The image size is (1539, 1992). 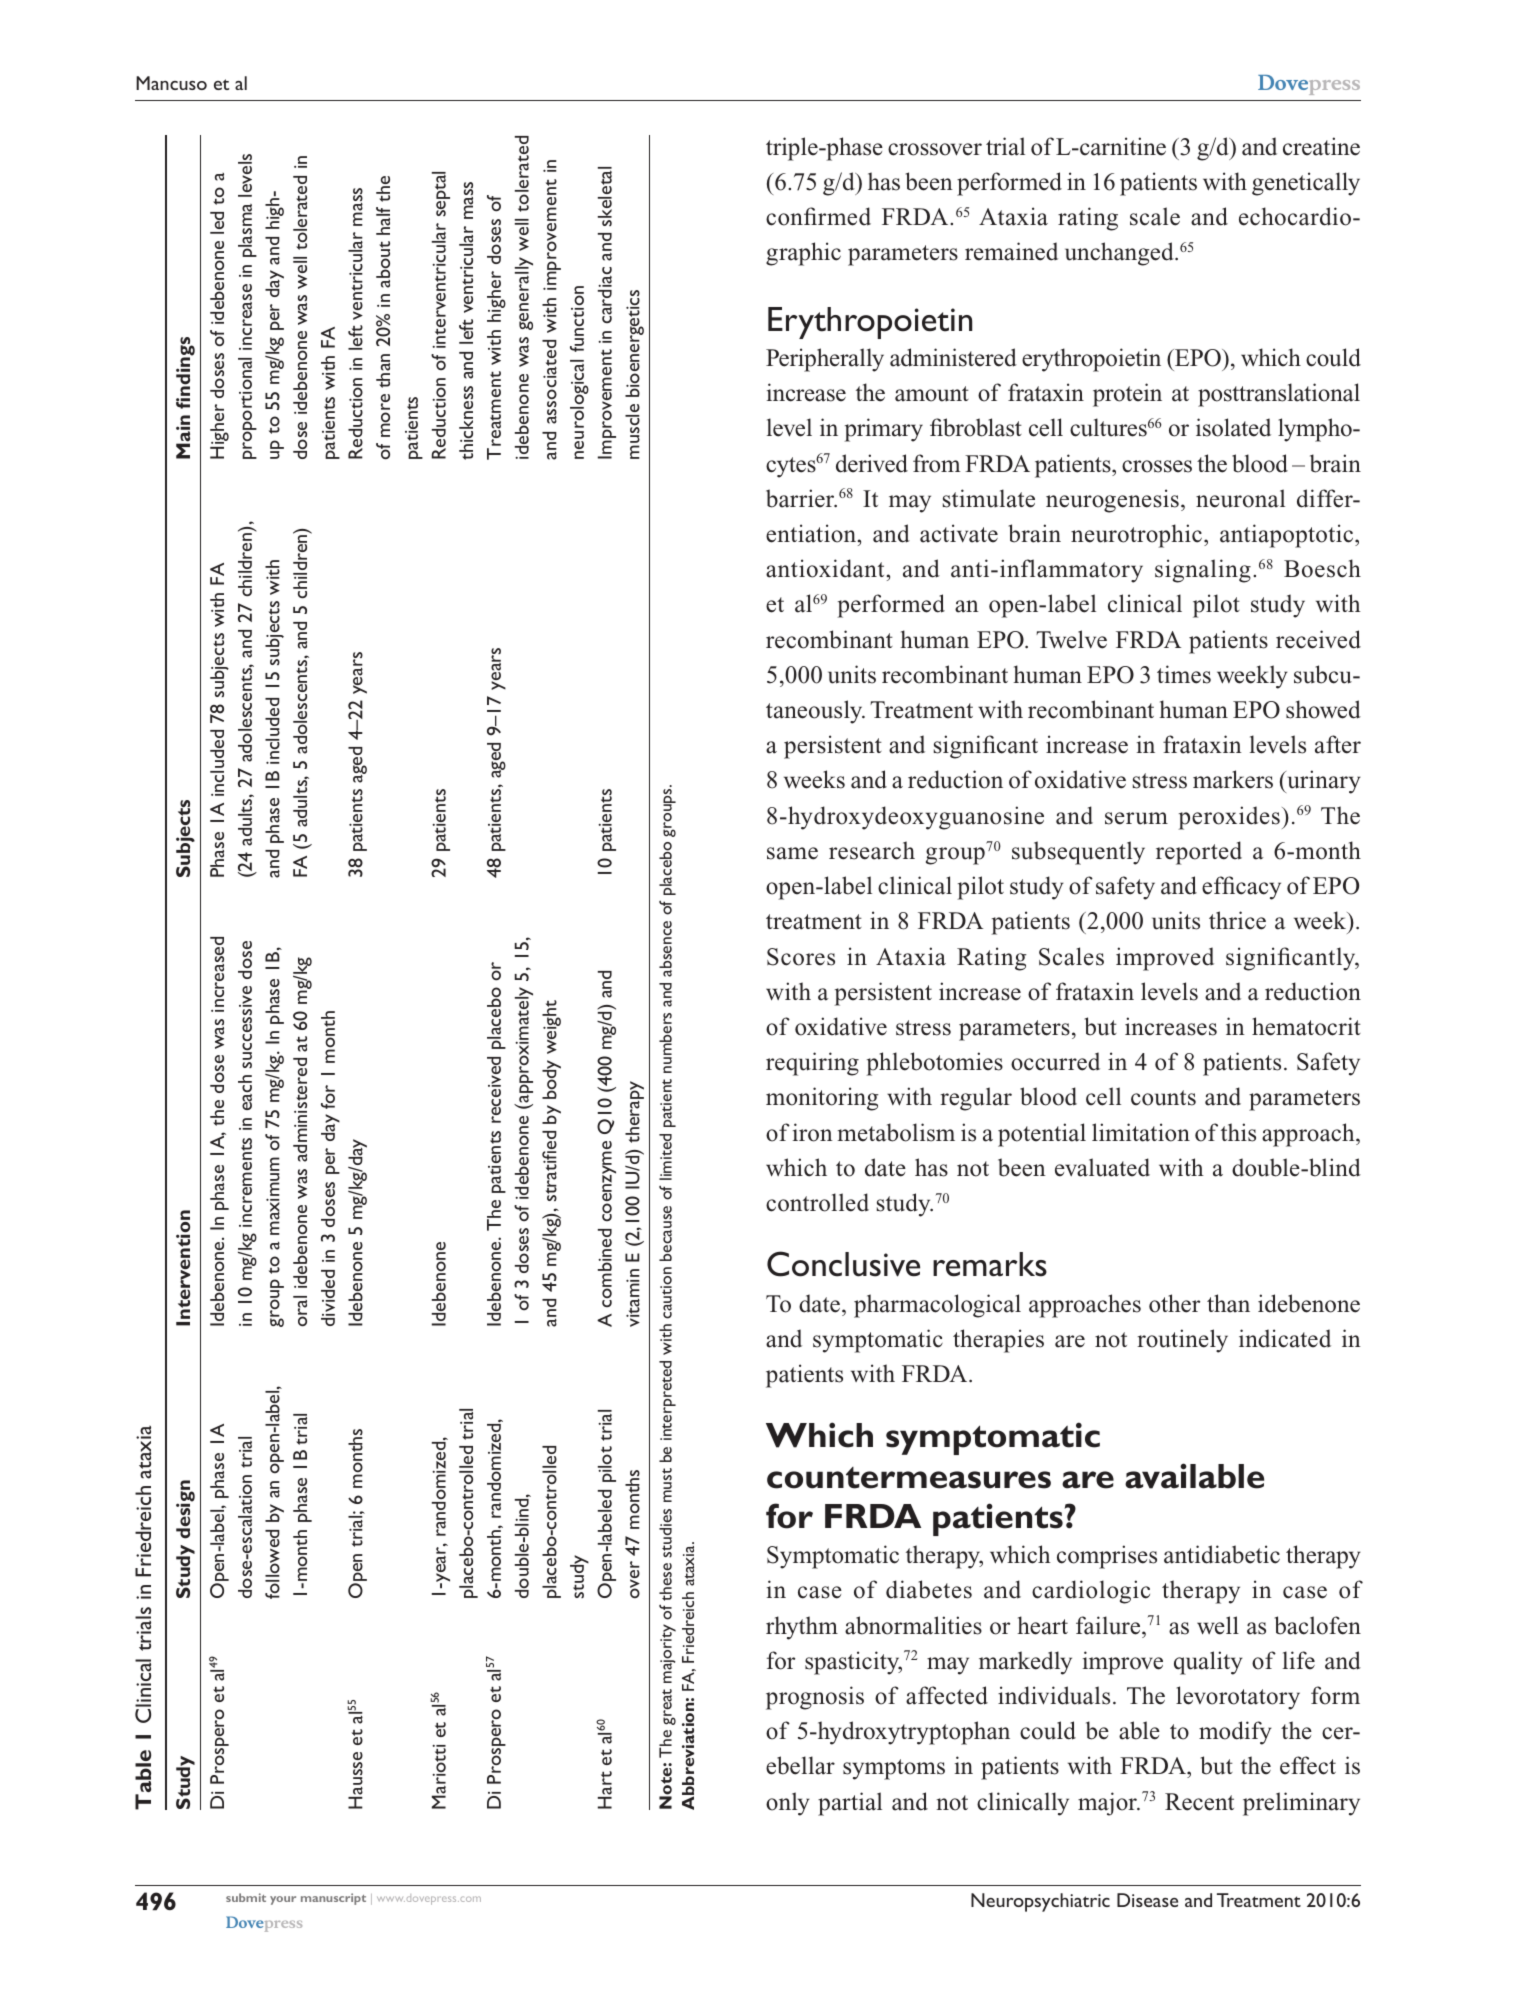 I want to click on confirmed, so click(x=818, y=216).
